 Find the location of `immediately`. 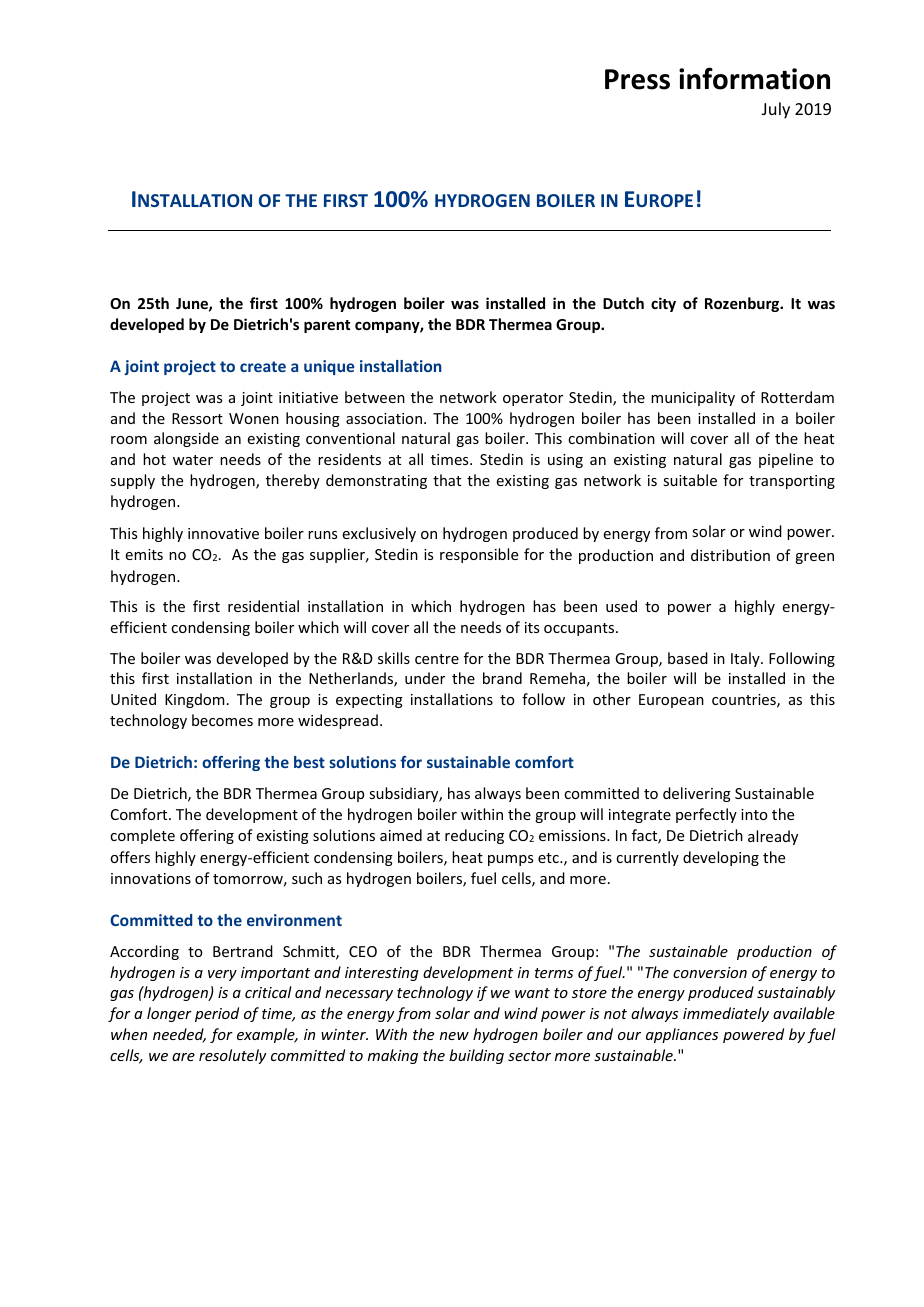

immediately is located at coordinates (726, 1014).
